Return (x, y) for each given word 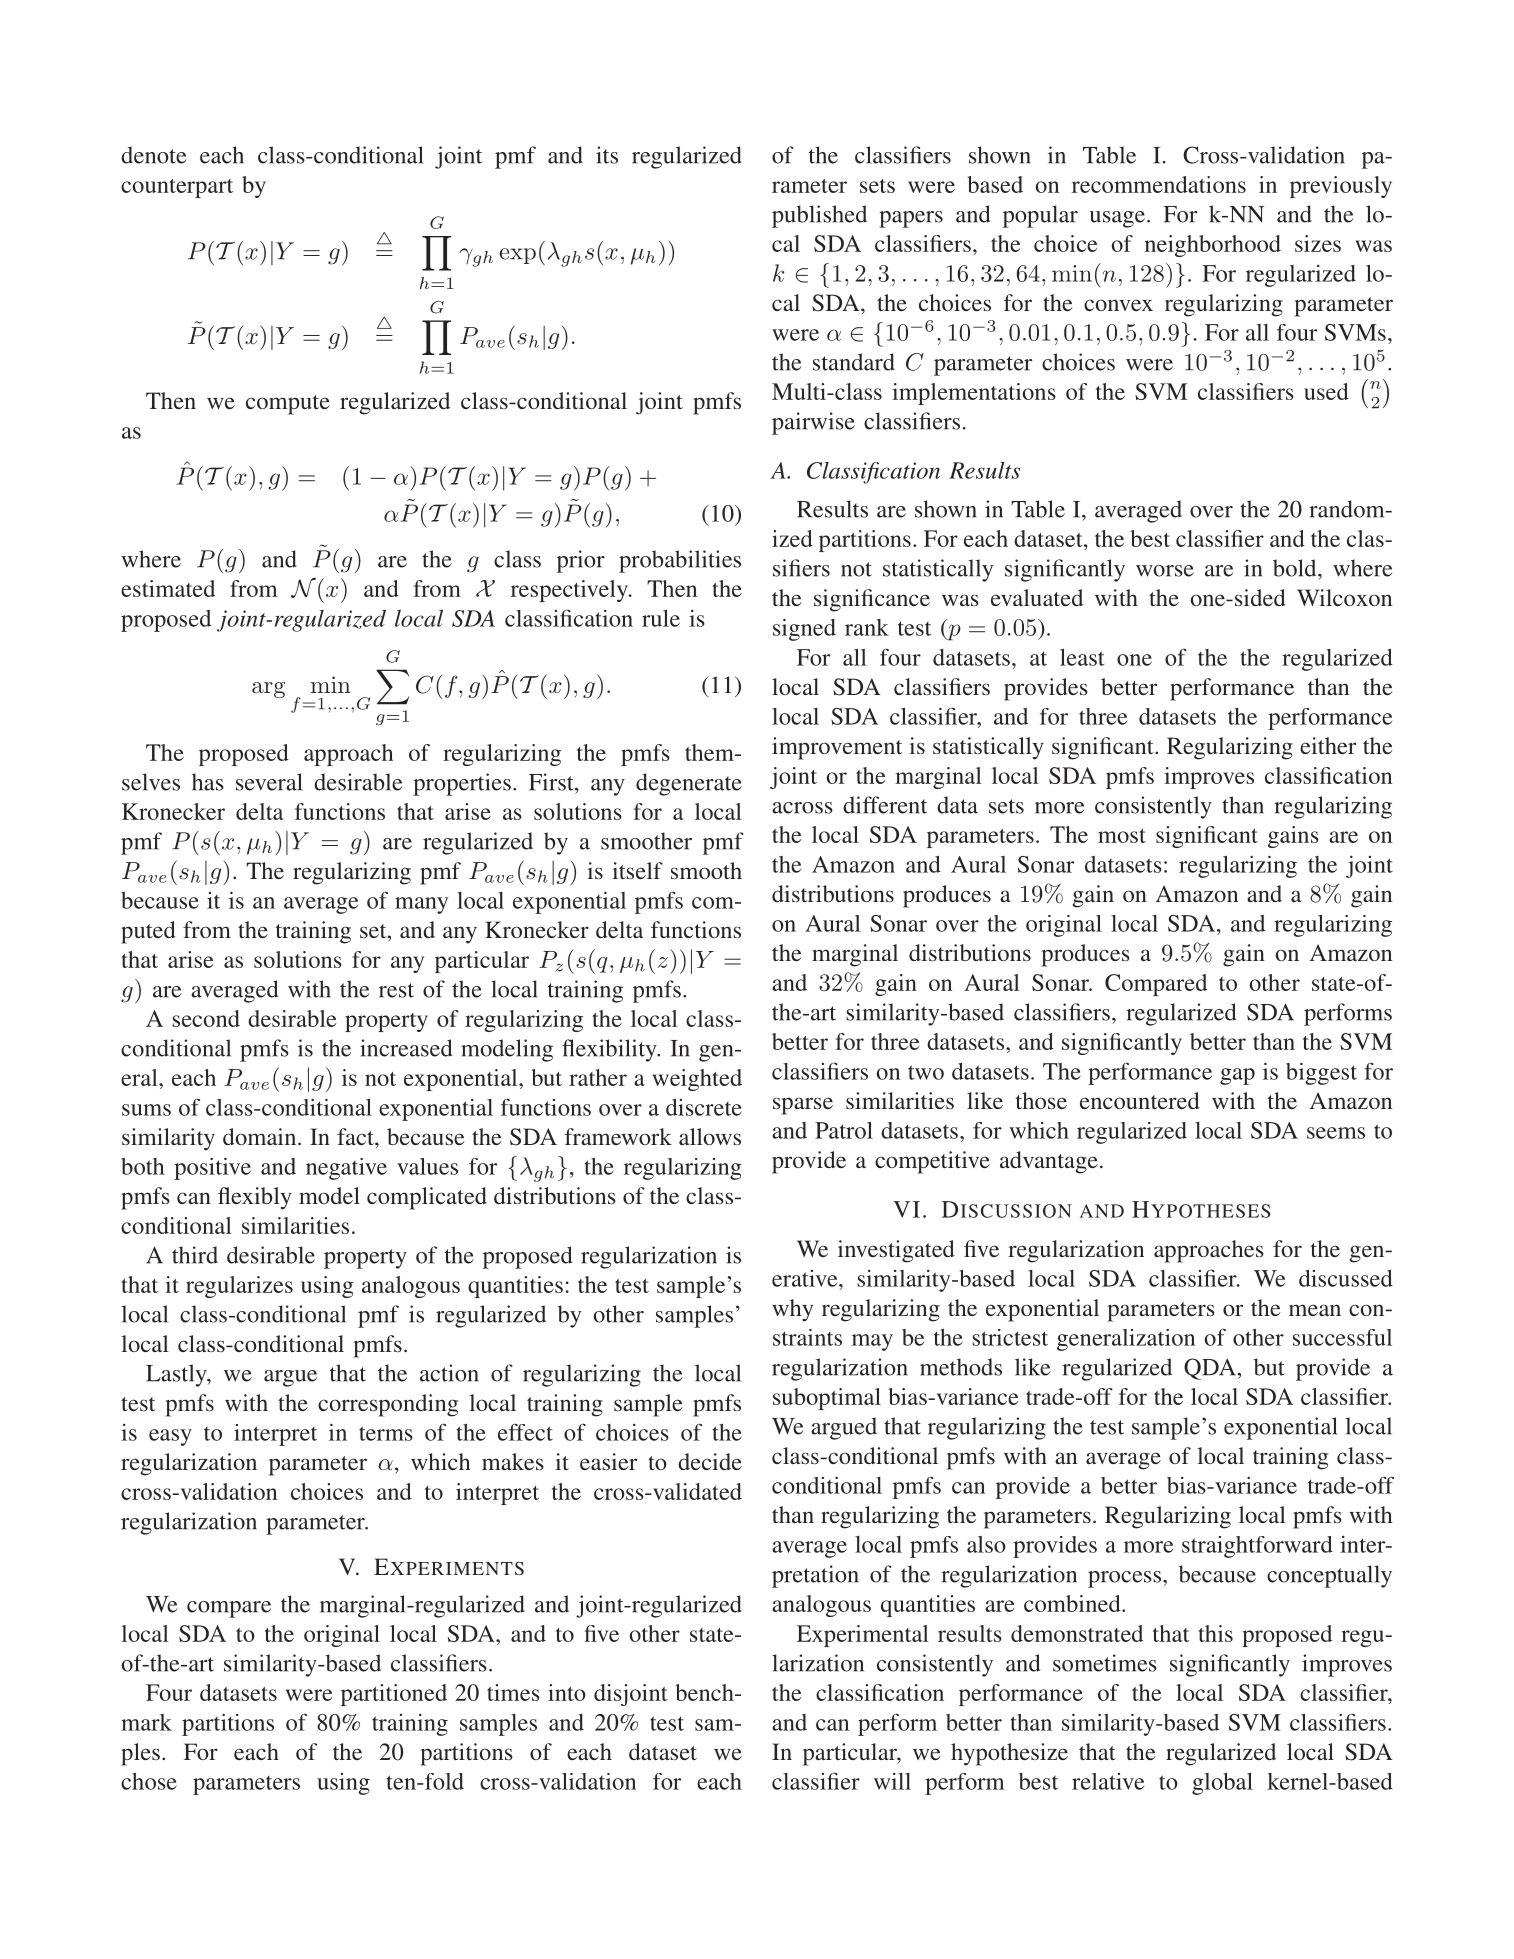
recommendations (1159, 184)
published (819, 216)
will (892, 1781)
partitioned (394, 1695)
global (1222, 1784)
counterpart (177, 188)
